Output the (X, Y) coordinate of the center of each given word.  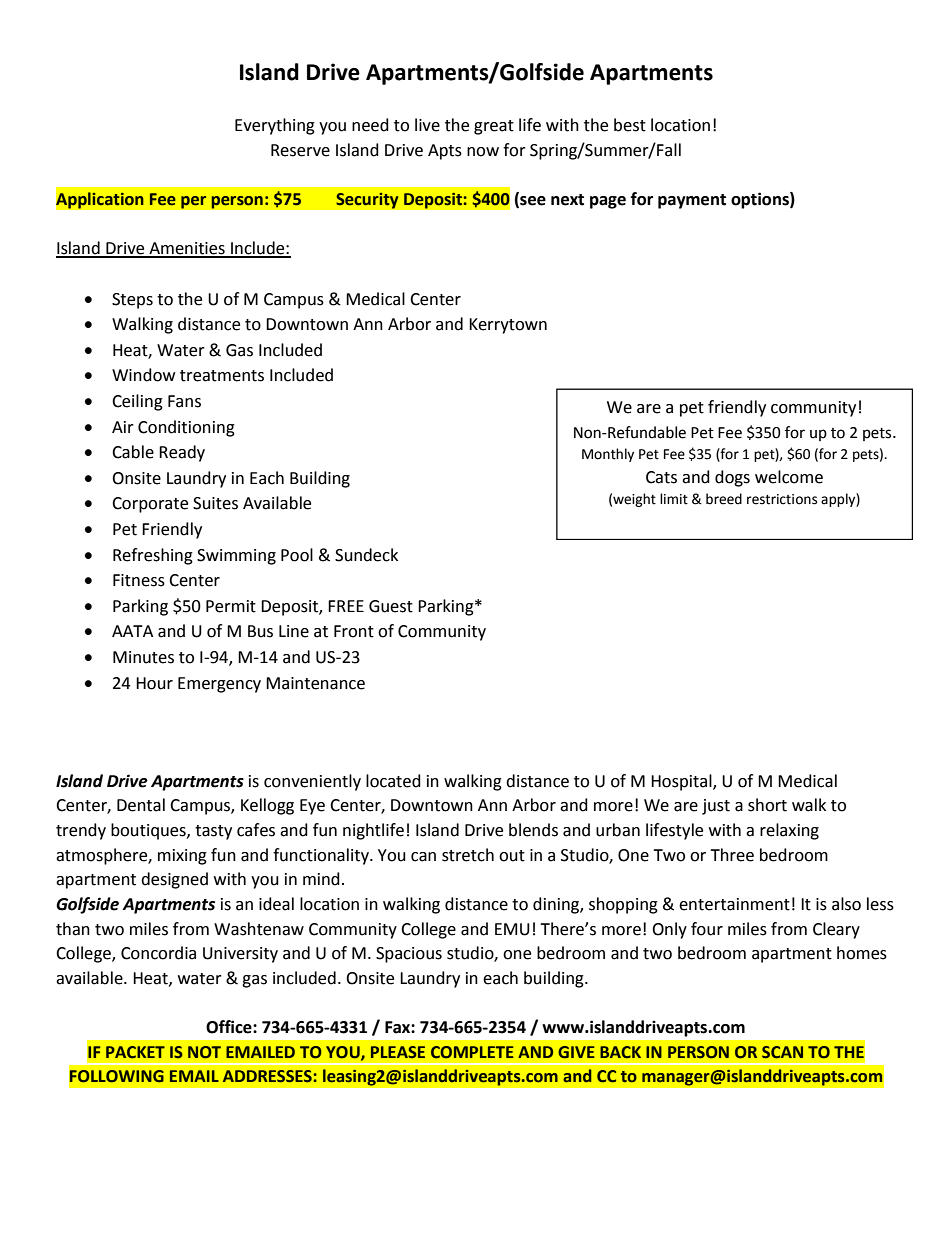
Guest (391, 606)
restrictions (782, 499)
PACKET (135, 1052)
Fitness (139, 580)
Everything (275, 126)
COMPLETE (472, 1052)
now (483, 152)
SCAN (782, 1052)
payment (692, 201)
